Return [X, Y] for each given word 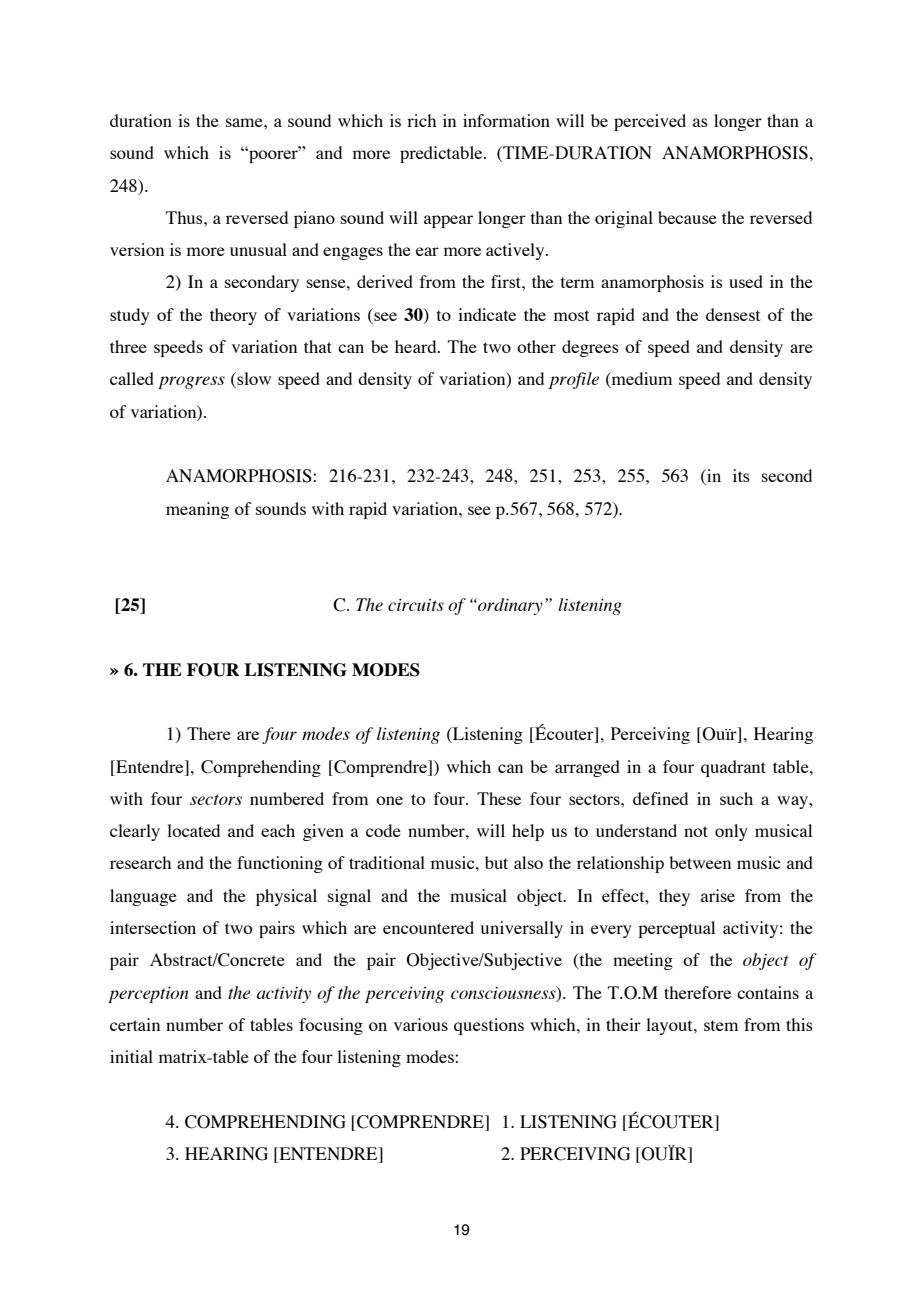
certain [135, 1024]
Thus [185, 217]
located [193, 830]
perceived [650, 122]
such [736, 798]
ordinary [509, 606]
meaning [197, 510]
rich [421, 120]
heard [417, 346]
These [499, 798]
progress [191, 382]
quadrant [733, 768]
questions [489, 1026]
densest [733, 314]
